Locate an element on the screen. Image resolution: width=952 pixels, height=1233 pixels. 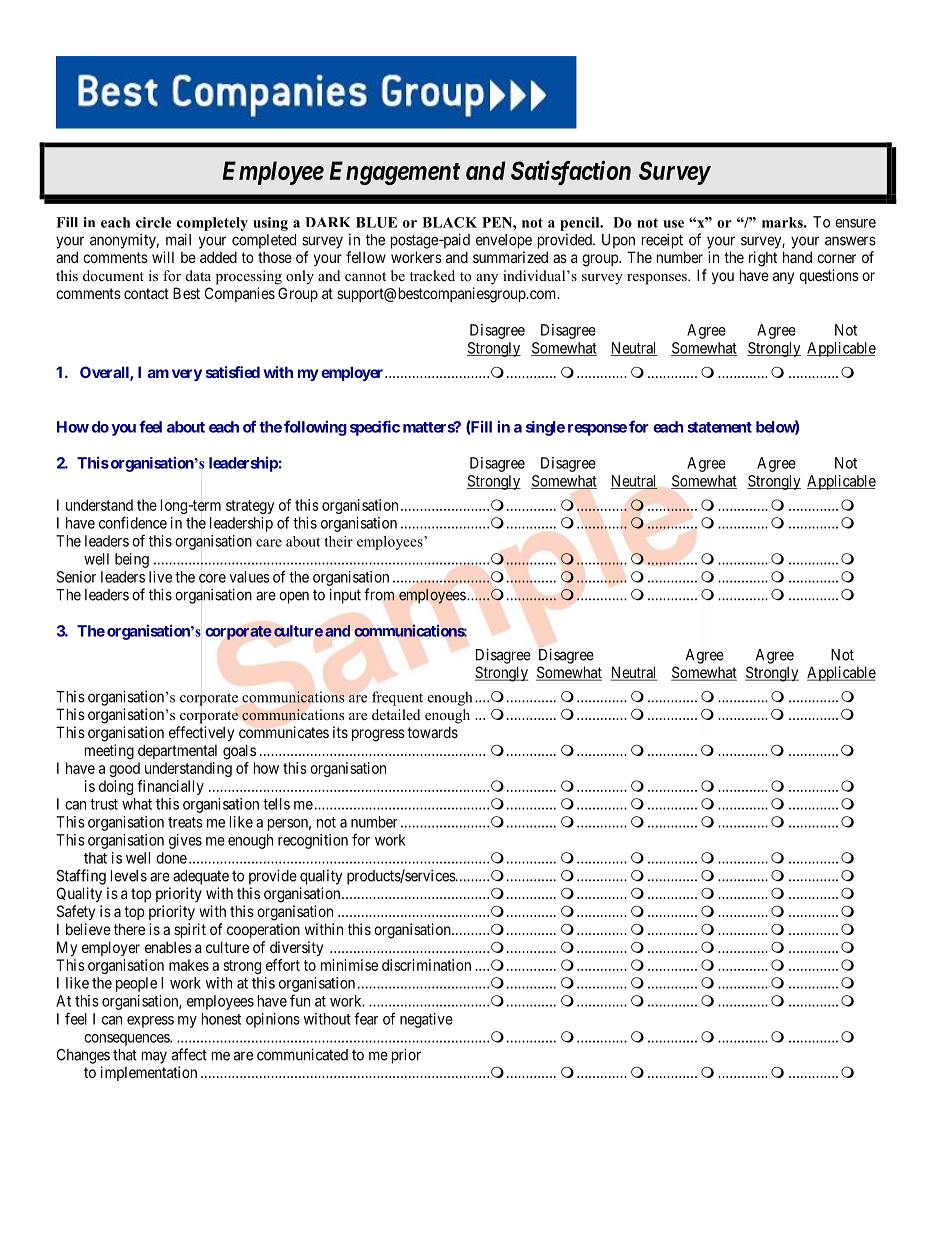
BLACK is located at coordinates (449, 222).
